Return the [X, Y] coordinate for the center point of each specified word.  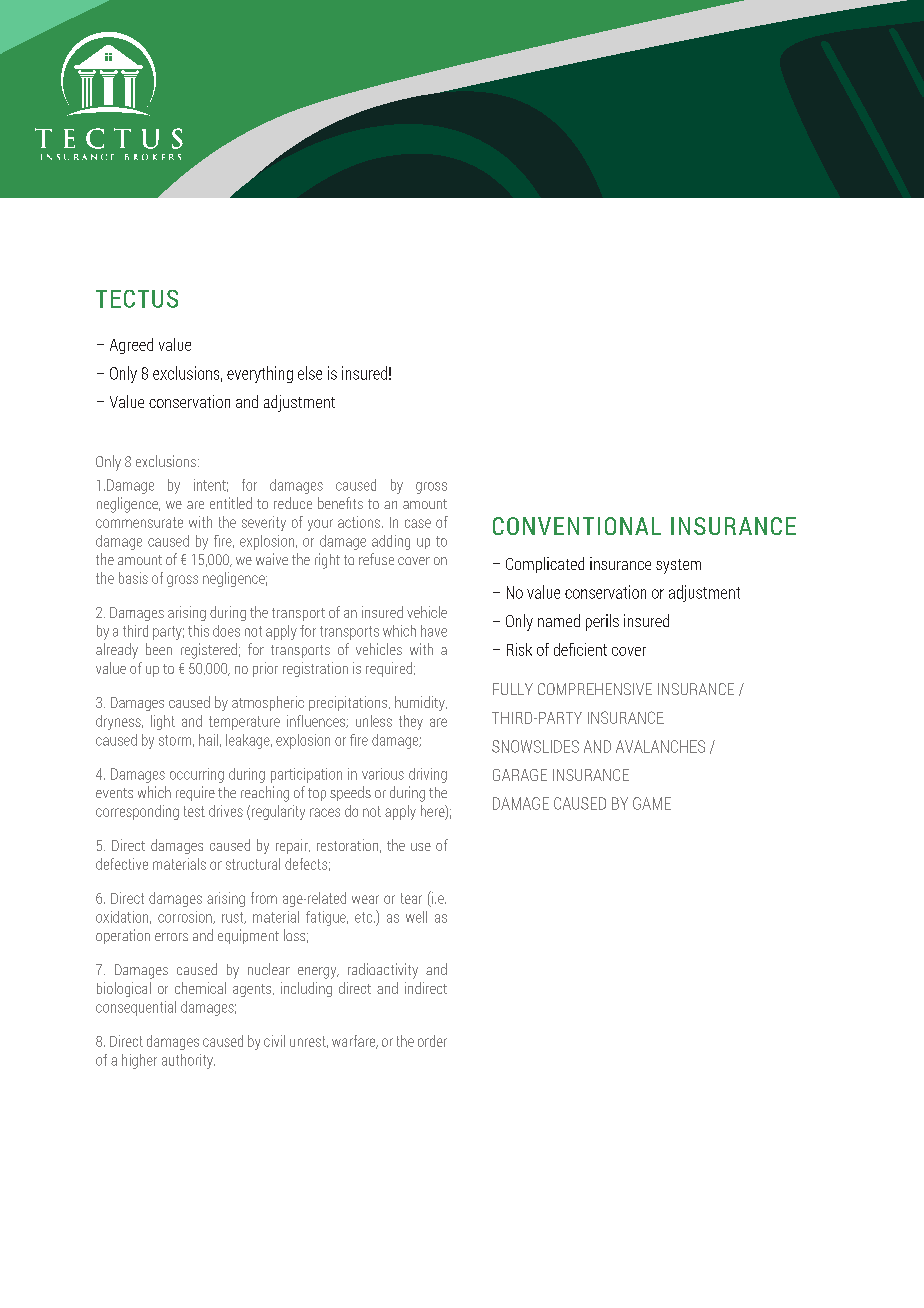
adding [391, 542]
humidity [421, 703]
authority [188, 1061]
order [432, 1041]
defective [122, 864]
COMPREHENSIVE [595, 689]
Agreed [131, 346]
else [310, 373]
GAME [652, 803]
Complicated [545, 565]
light [163, 722]
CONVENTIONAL [577, 526]
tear [411, 898]
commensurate [139, 522]
